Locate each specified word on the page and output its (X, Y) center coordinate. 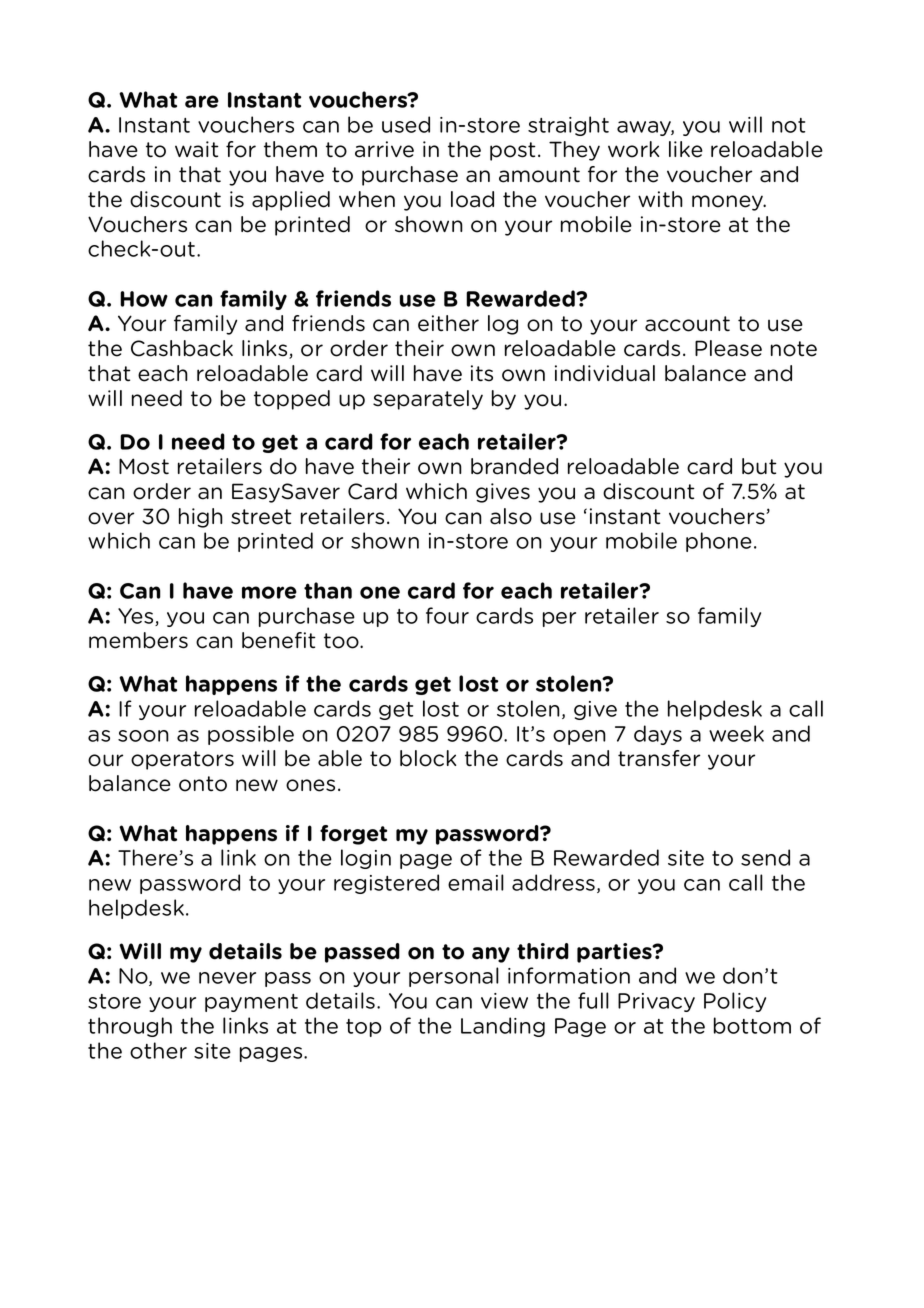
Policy (735, 1002)
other (158, 1050)
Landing (503, 1027)
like (686, 149)
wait (197, 149)
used (406, 124)
